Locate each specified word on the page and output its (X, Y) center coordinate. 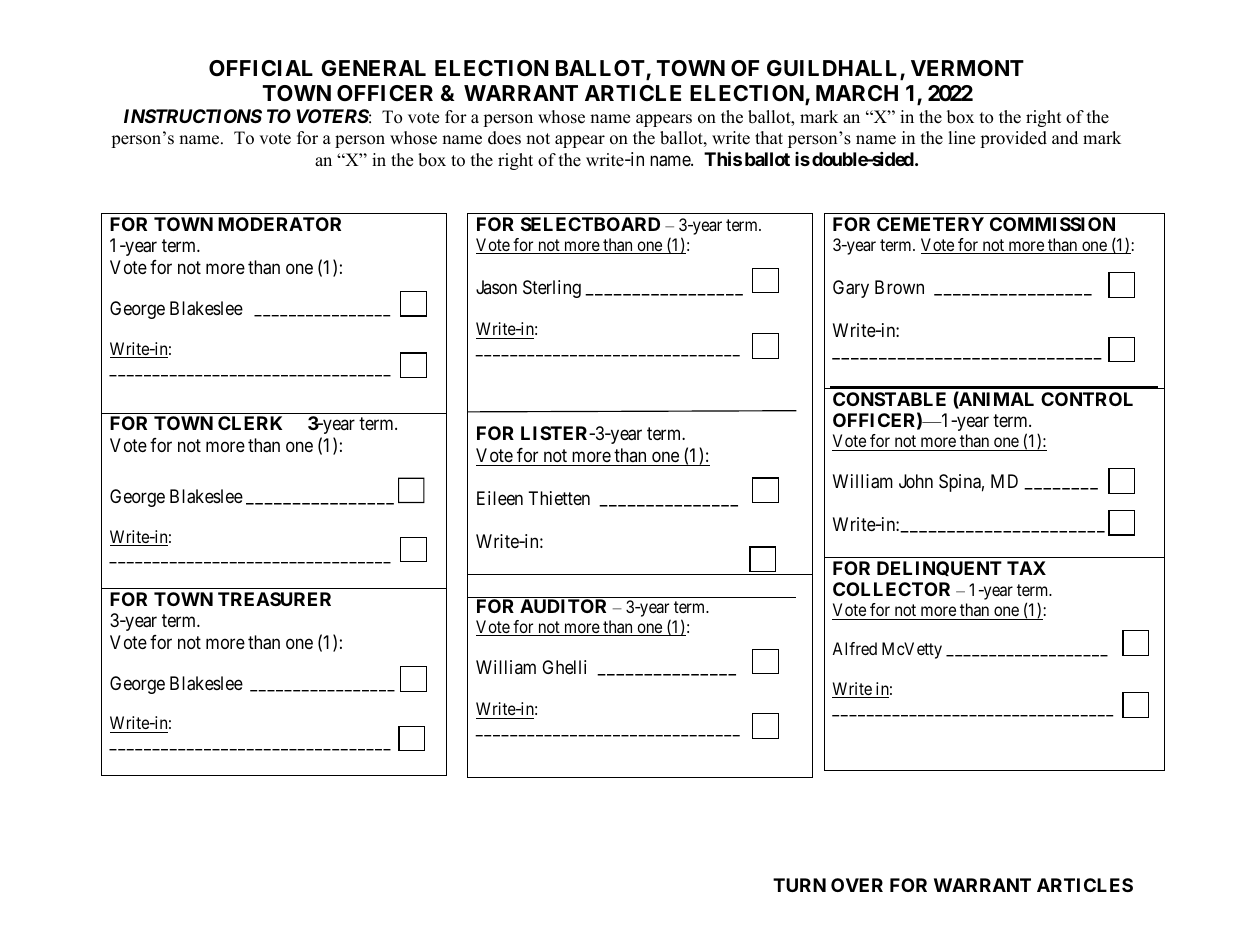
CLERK (250, 423)
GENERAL (373, 68)
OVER (857, 885)
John (916, 481)
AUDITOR (563, 606)
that (769, 137)
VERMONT (967, 68)
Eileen (500, 498)
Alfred (854, 648)
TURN (799, 885)
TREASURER (274, 599)
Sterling (552, 289)
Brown (899, 287)
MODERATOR (279, 224)
